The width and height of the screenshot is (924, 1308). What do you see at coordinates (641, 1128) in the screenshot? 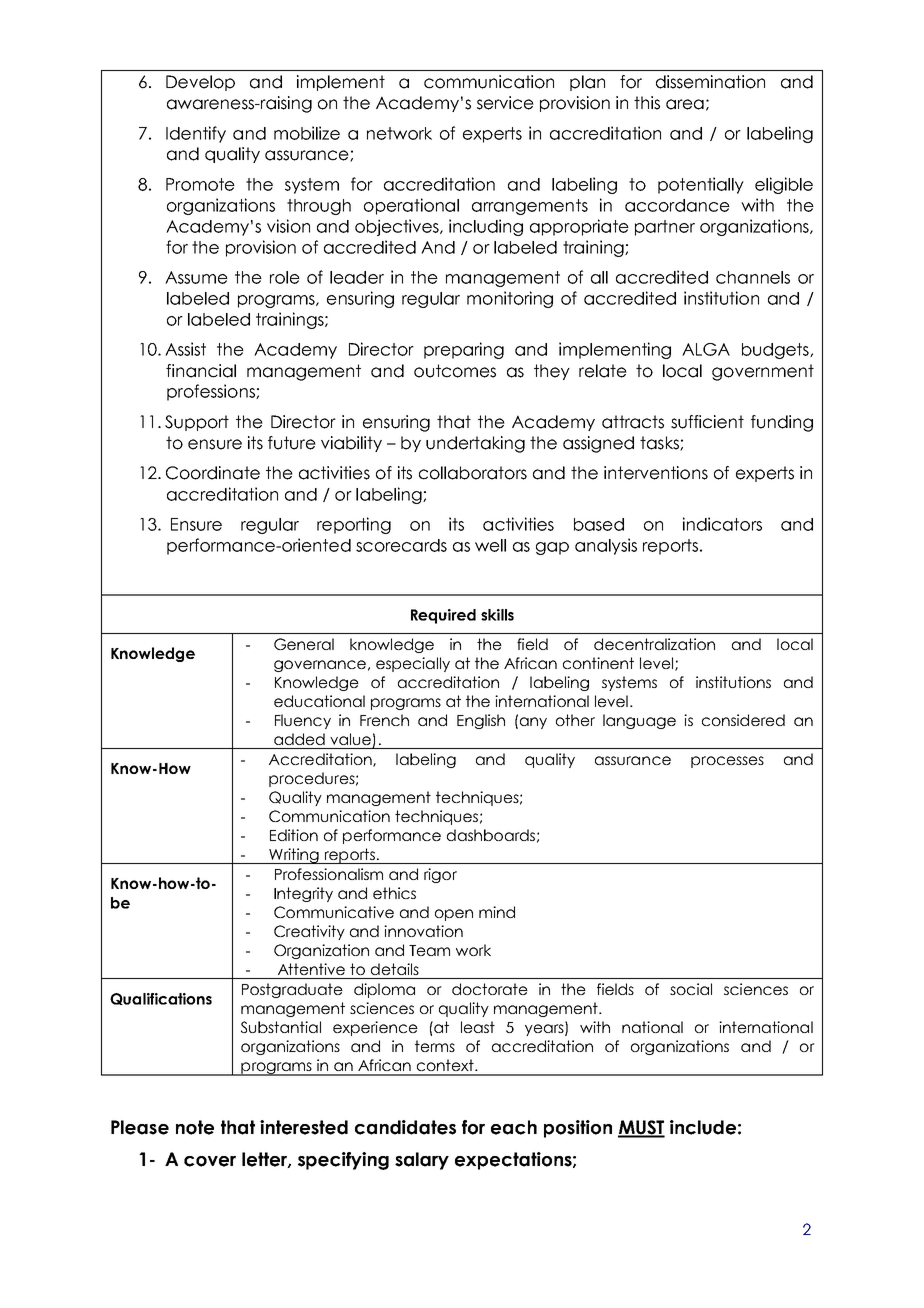
I see `MUST` at bounding box center [641, 1128].
